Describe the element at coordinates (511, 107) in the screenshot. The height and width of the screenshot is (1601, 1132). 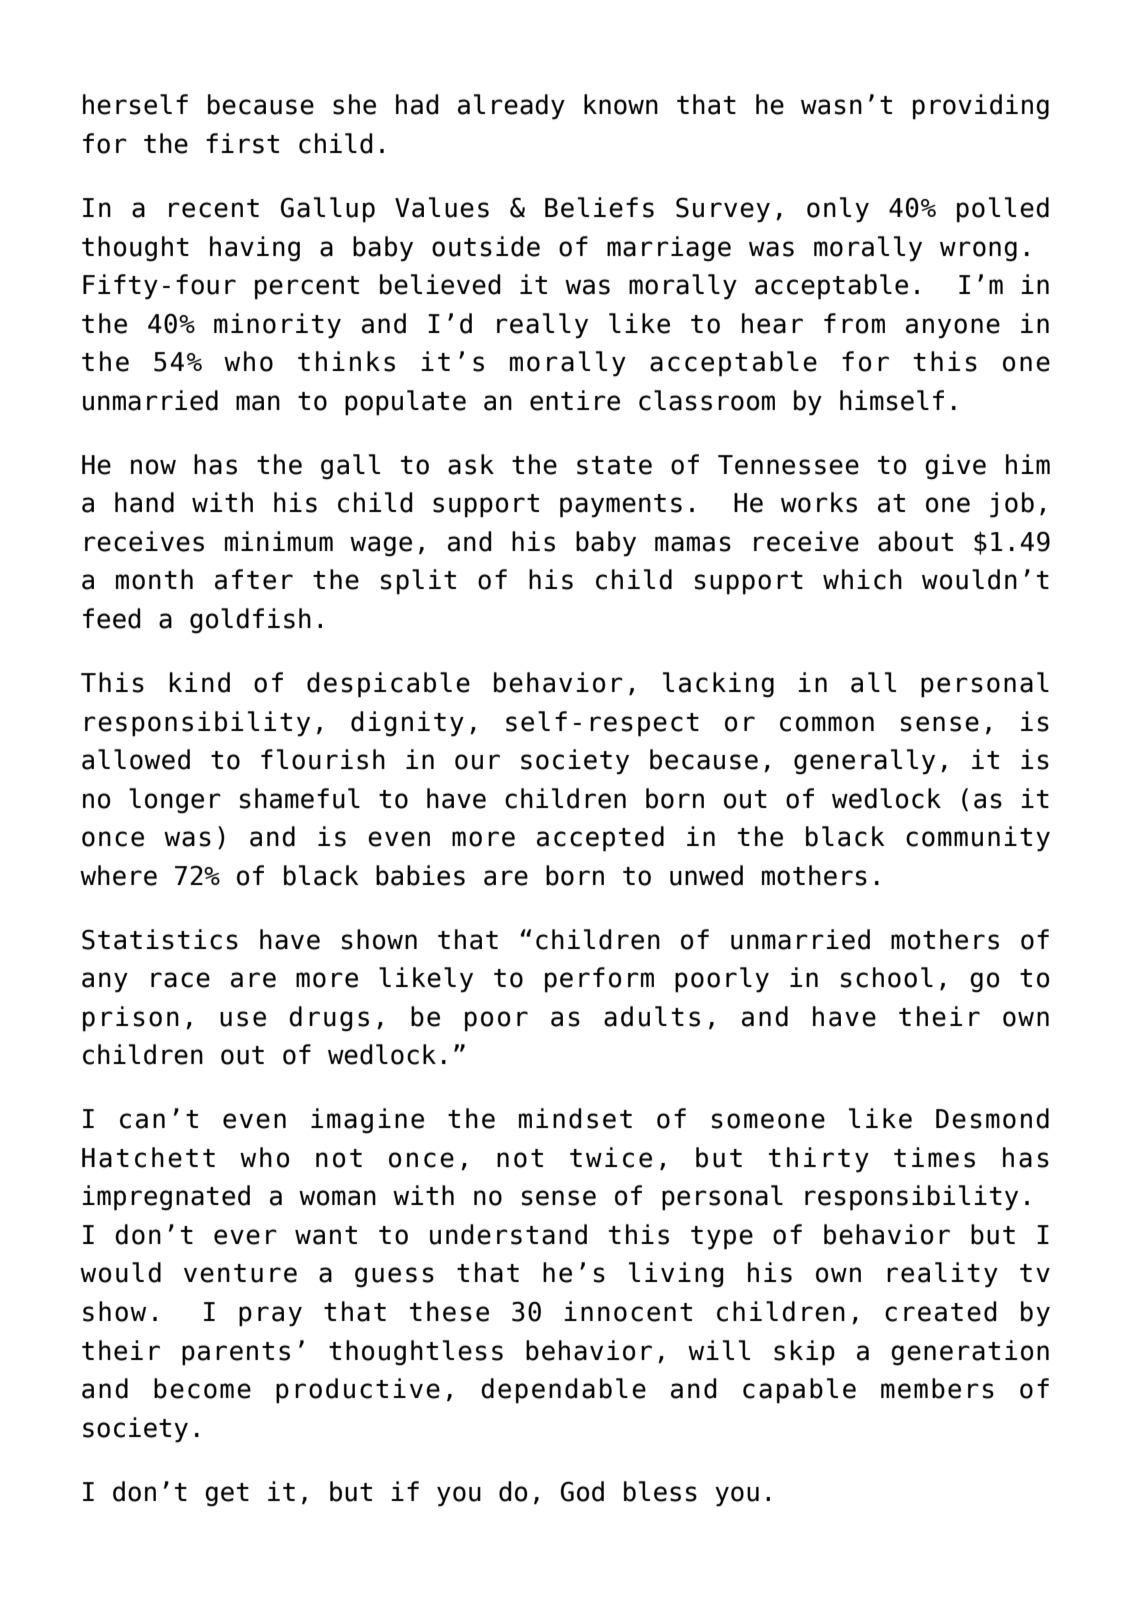
I see `already` at that location.
